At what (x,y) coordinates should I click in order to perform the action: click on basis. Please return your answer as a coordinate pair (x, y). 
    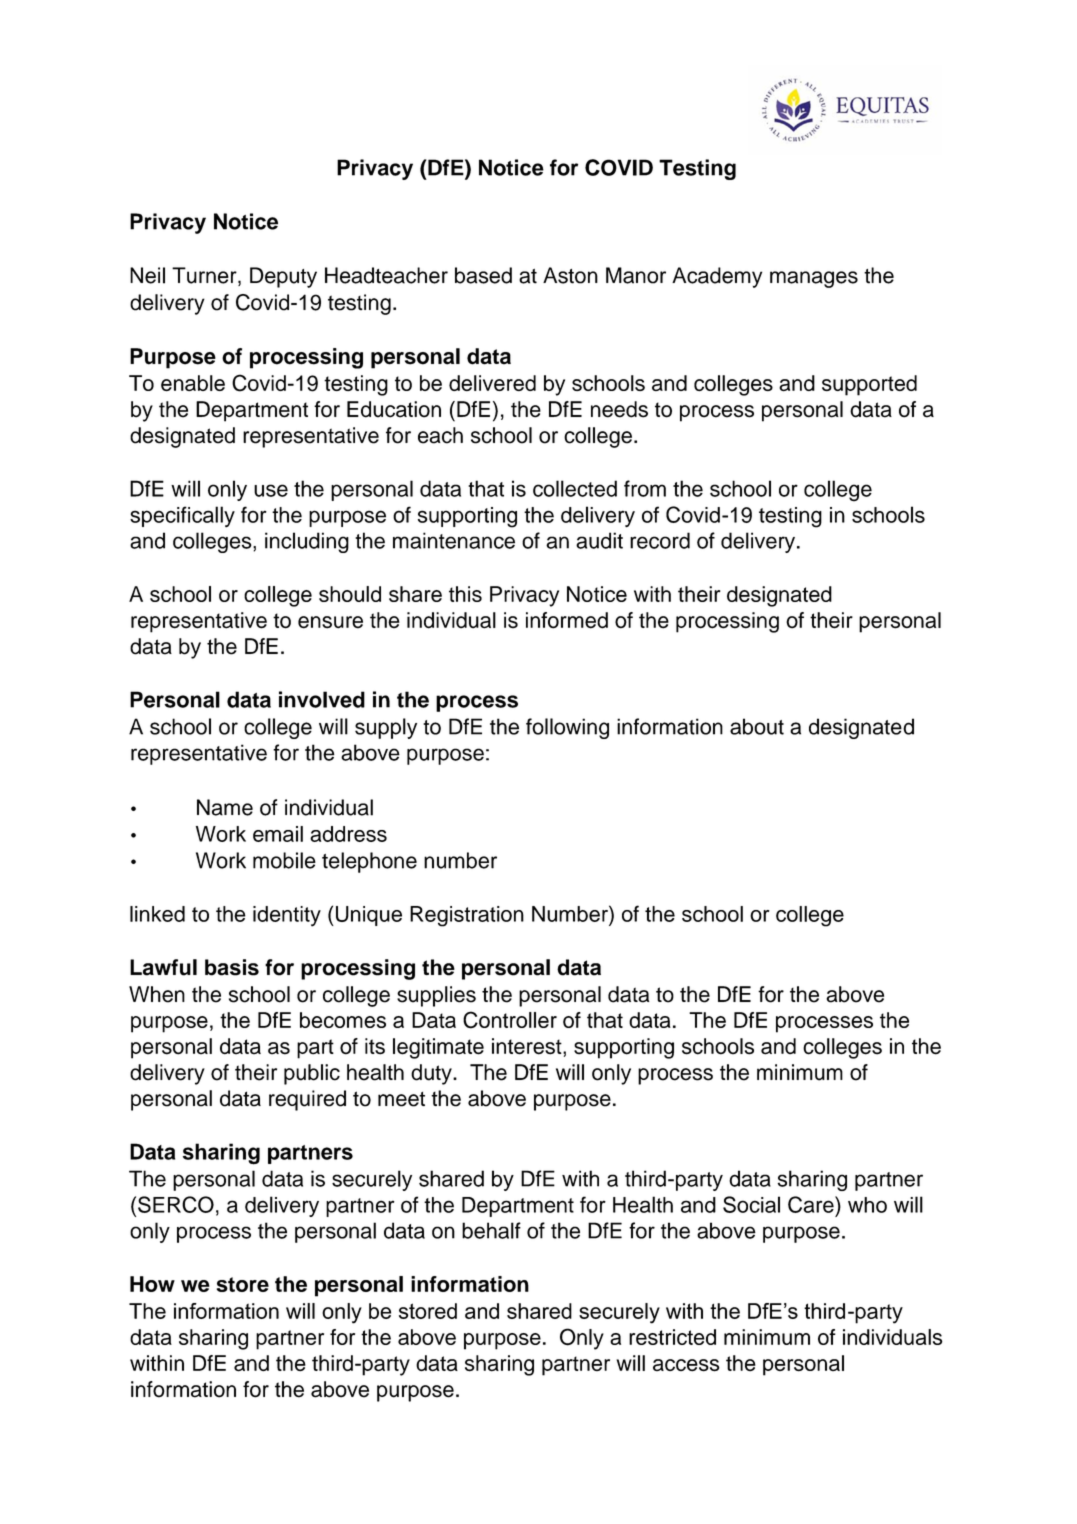
    Looking at the image, I should click on (232, 967).
